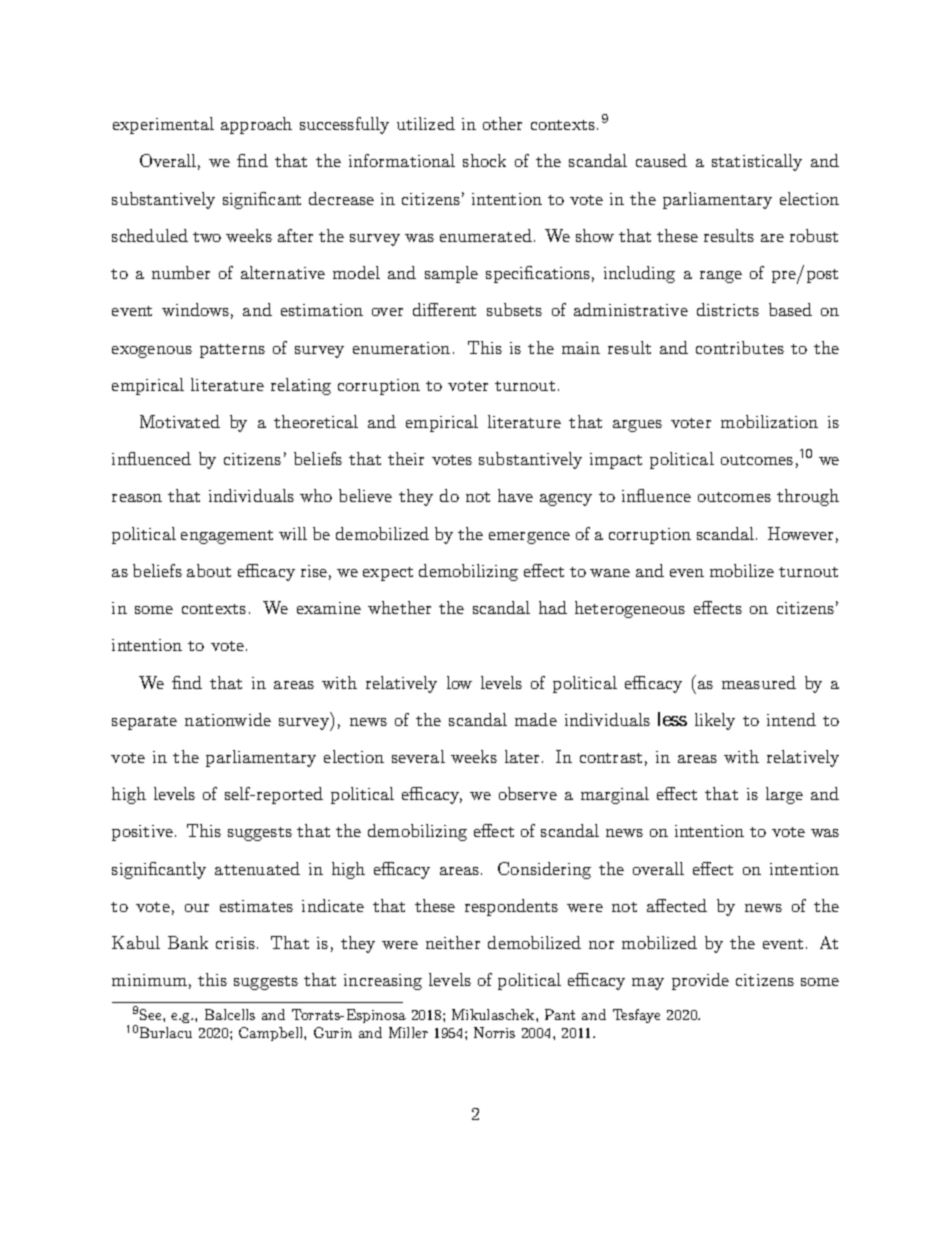 This image has width=952, height=1233. I want to click on engagement, so click(227, 537).
